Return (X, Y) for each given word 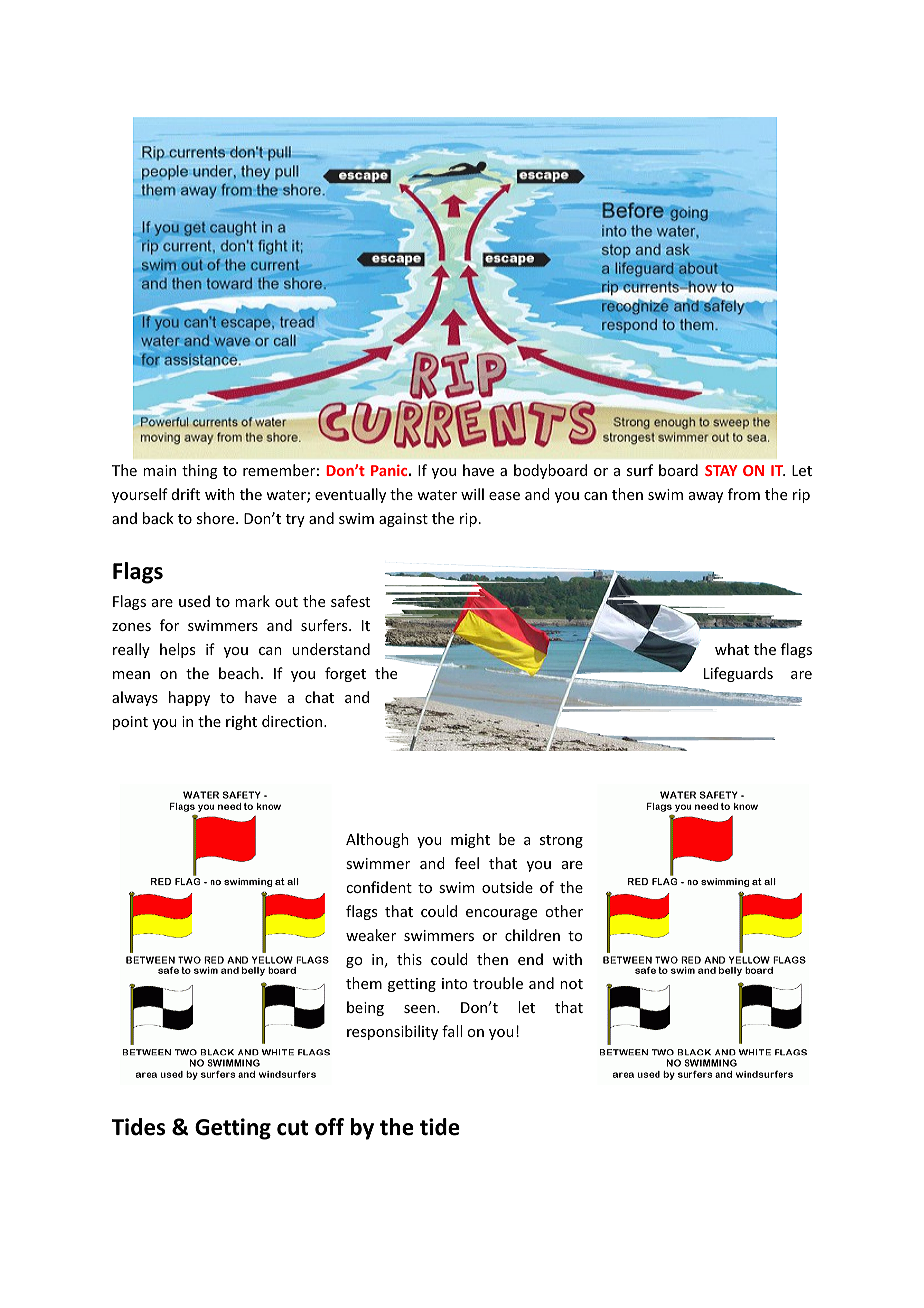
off (329, 1127)
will (472, 494)
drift (186, 494)
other (564, 911)
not (571, 984)
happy (189, 698)
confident (379, 887)
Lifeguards (738, 674)
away (706, 497)
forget (345, 674)
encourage (501, 914)
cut (292, 1128)
